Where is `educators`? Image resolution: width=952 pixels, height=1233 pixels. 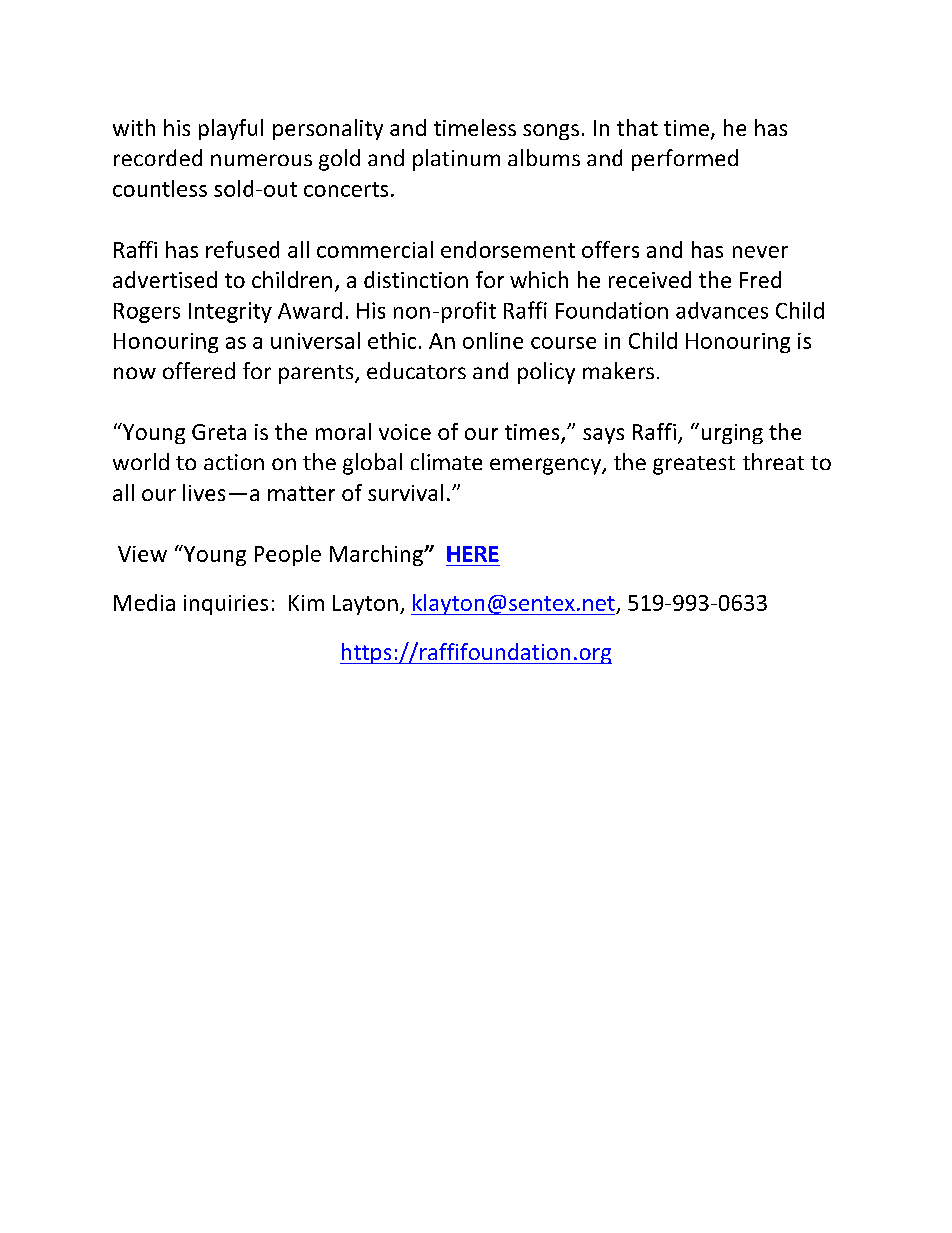
educators is located at coordinates (416, 370).
